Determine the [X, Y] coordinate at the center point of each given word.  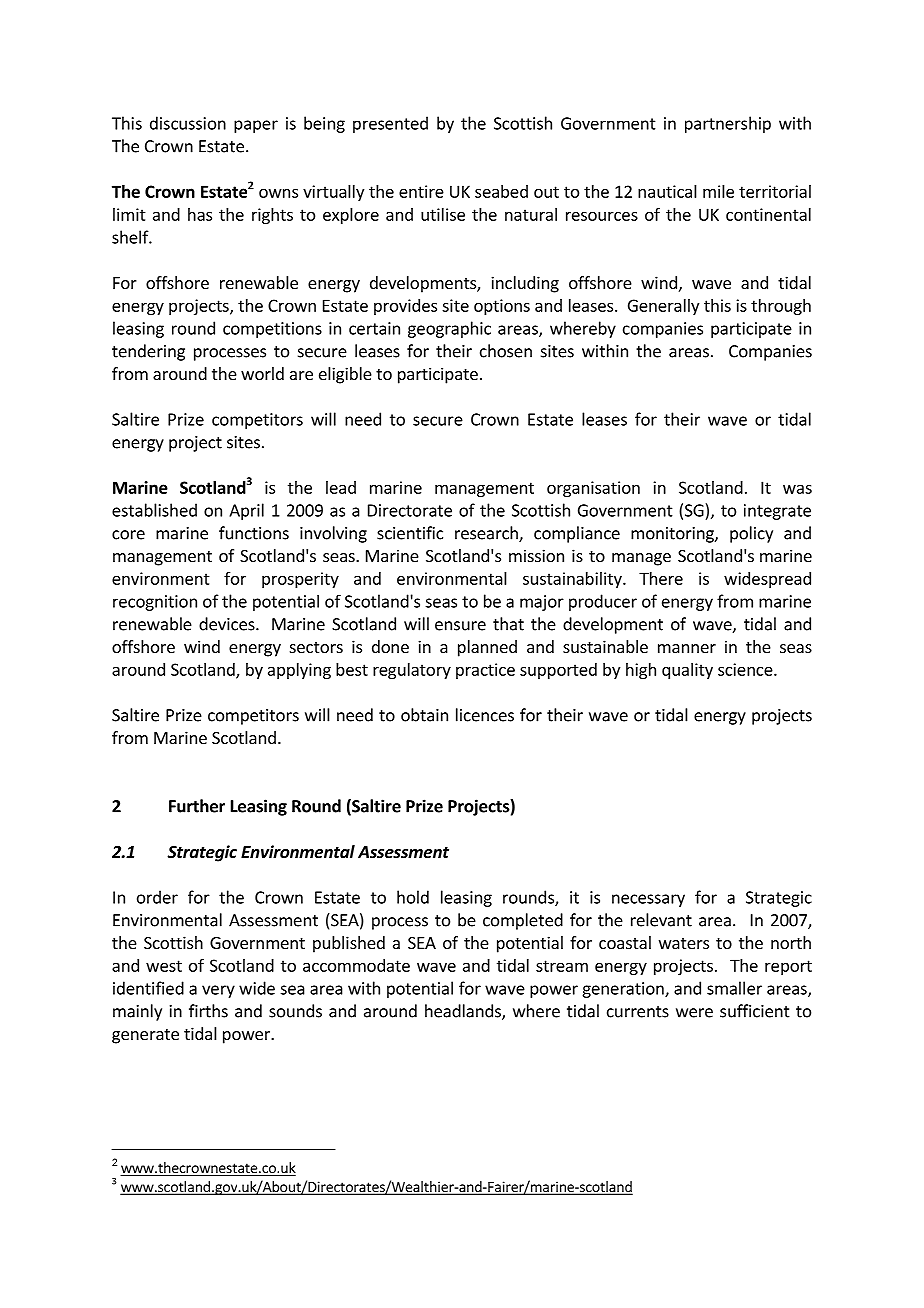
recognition [155, 603]
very [218, 991]
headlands [464, 1012]
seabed [501, 191]
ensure [460, 626]
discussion [188, 123]
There [661, 578]
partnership [728, 124]
